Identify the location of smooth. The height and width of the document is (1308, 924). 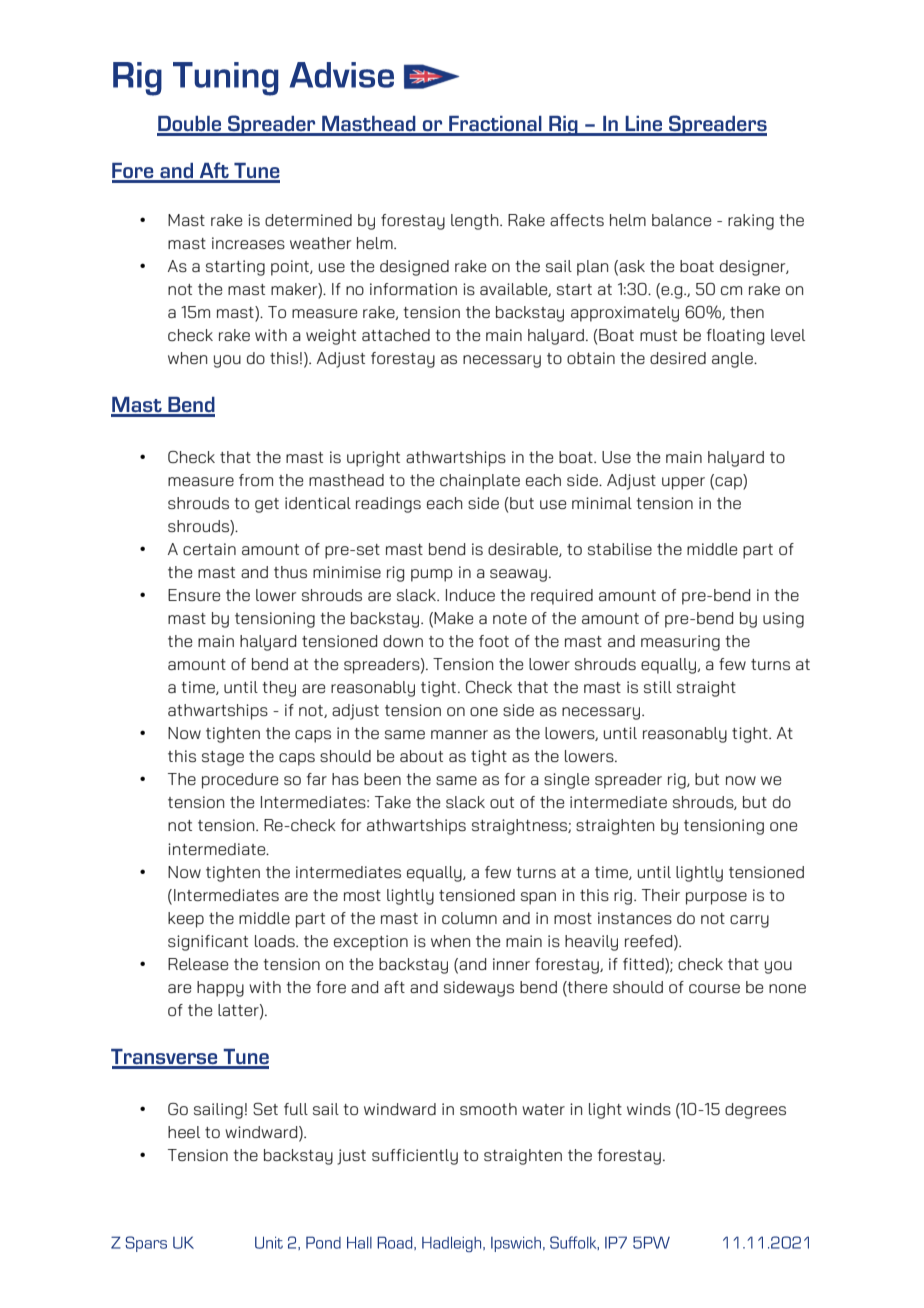
(488, 1109).
